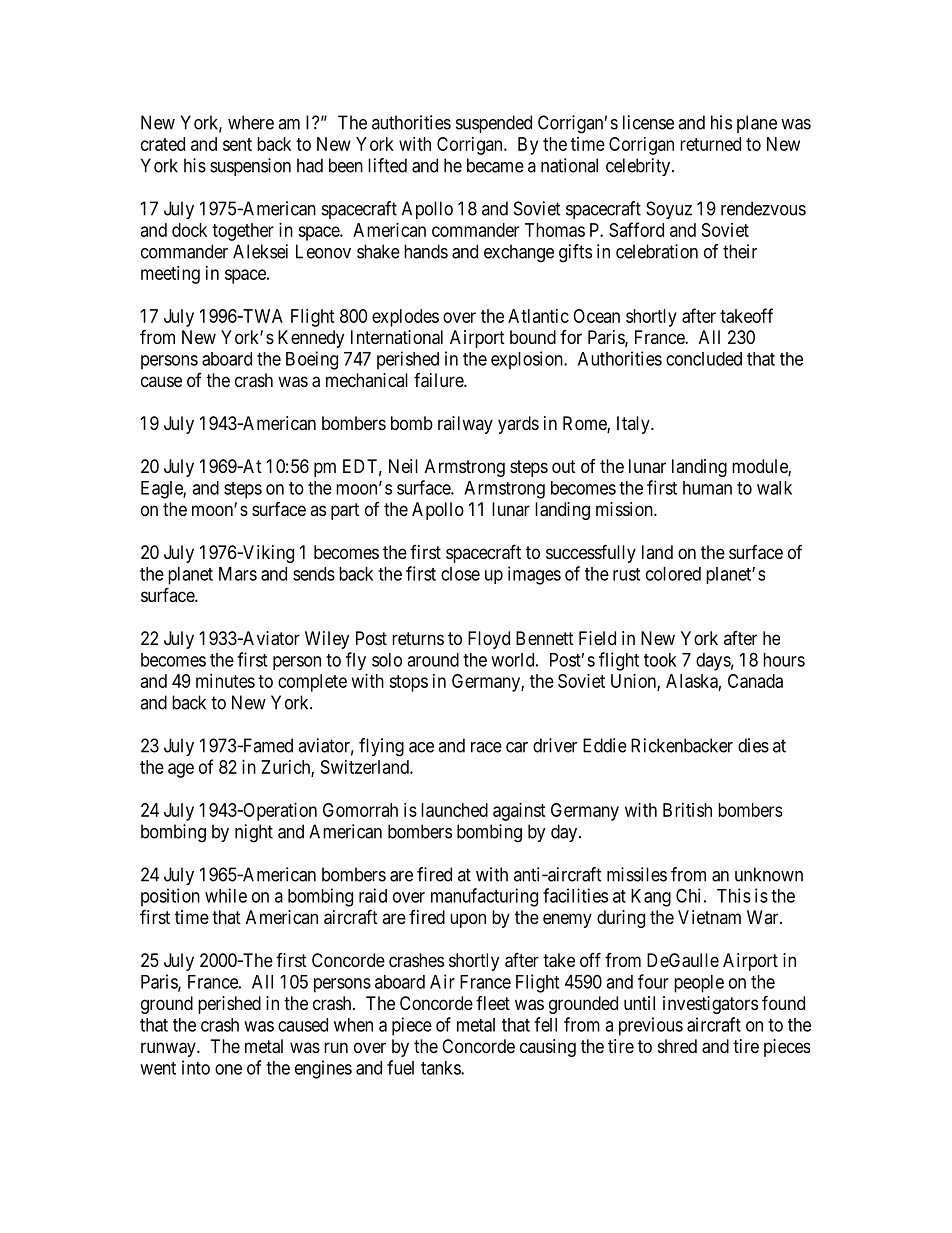 The height and width of the screenshot is (1233, 952). What do you see at coordinates (710, 144) in the screenshot?
I see `returned` at bounding box center [710, 144].
